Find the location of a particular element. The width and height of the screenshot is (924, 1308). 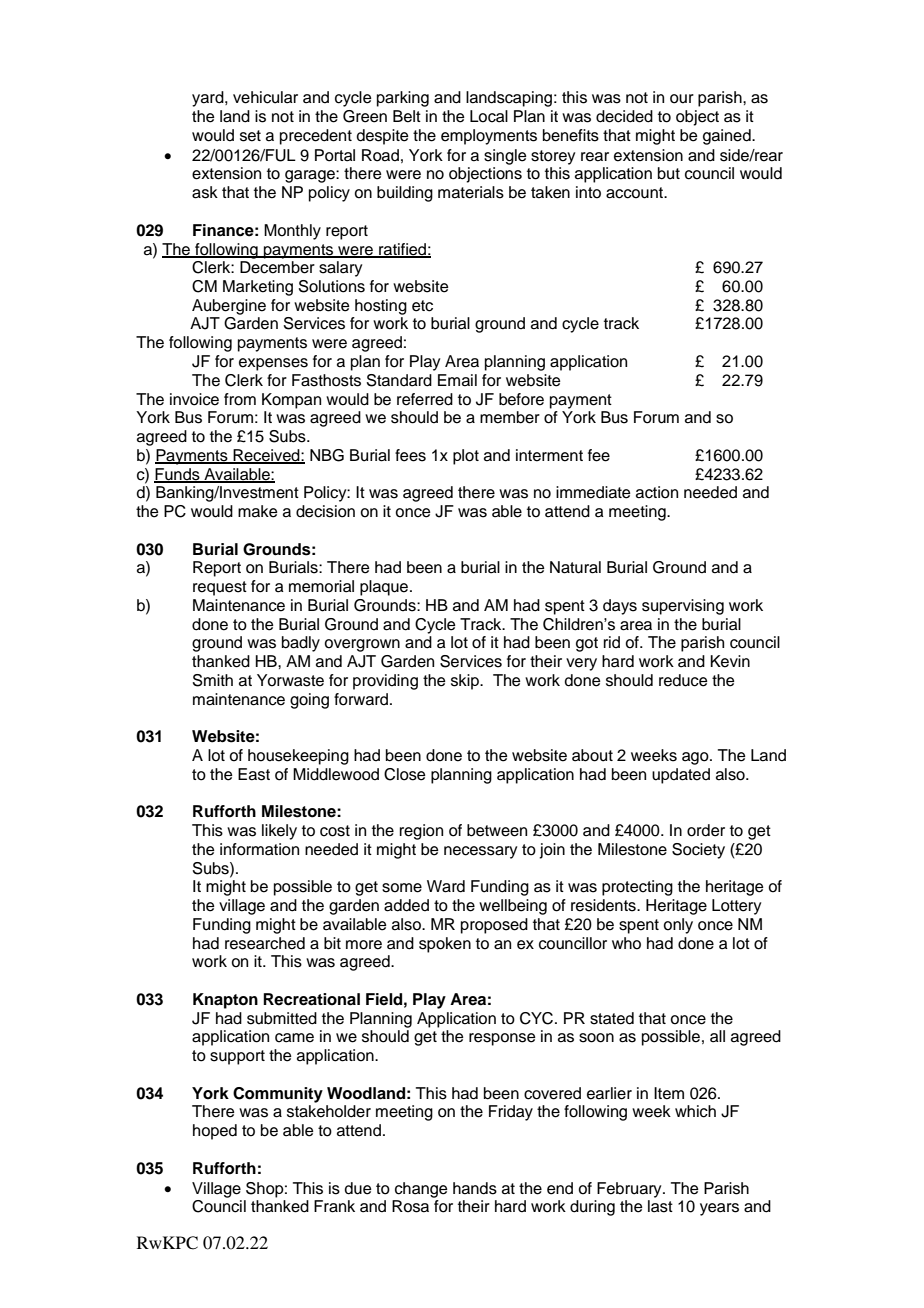

researched is located at coordinates (265, 943).
